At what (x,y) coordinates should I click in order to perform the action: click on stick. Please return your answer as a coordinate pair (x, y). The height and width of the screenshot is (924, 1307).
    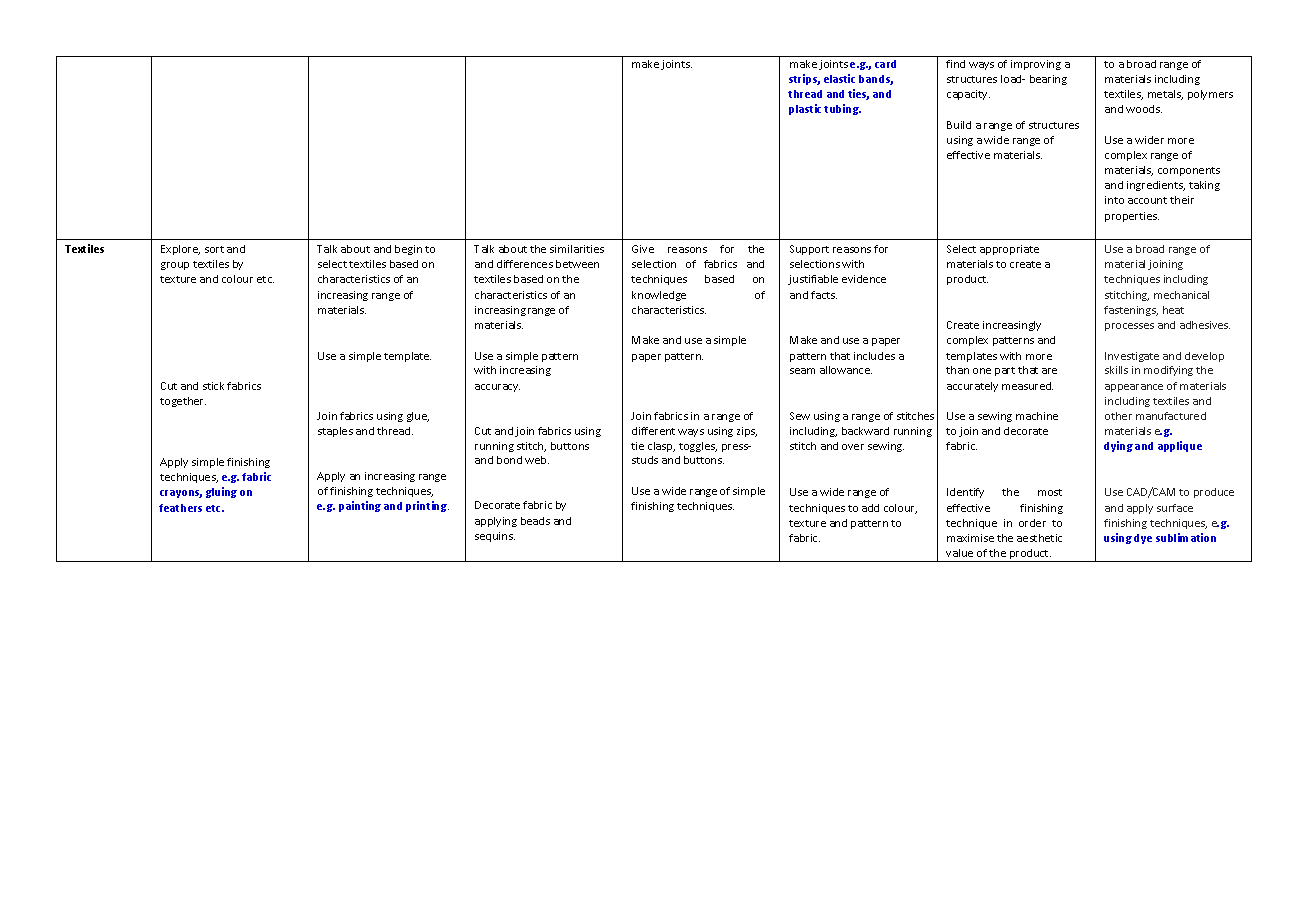
    Looking at the image, I should click on (213, 386).
